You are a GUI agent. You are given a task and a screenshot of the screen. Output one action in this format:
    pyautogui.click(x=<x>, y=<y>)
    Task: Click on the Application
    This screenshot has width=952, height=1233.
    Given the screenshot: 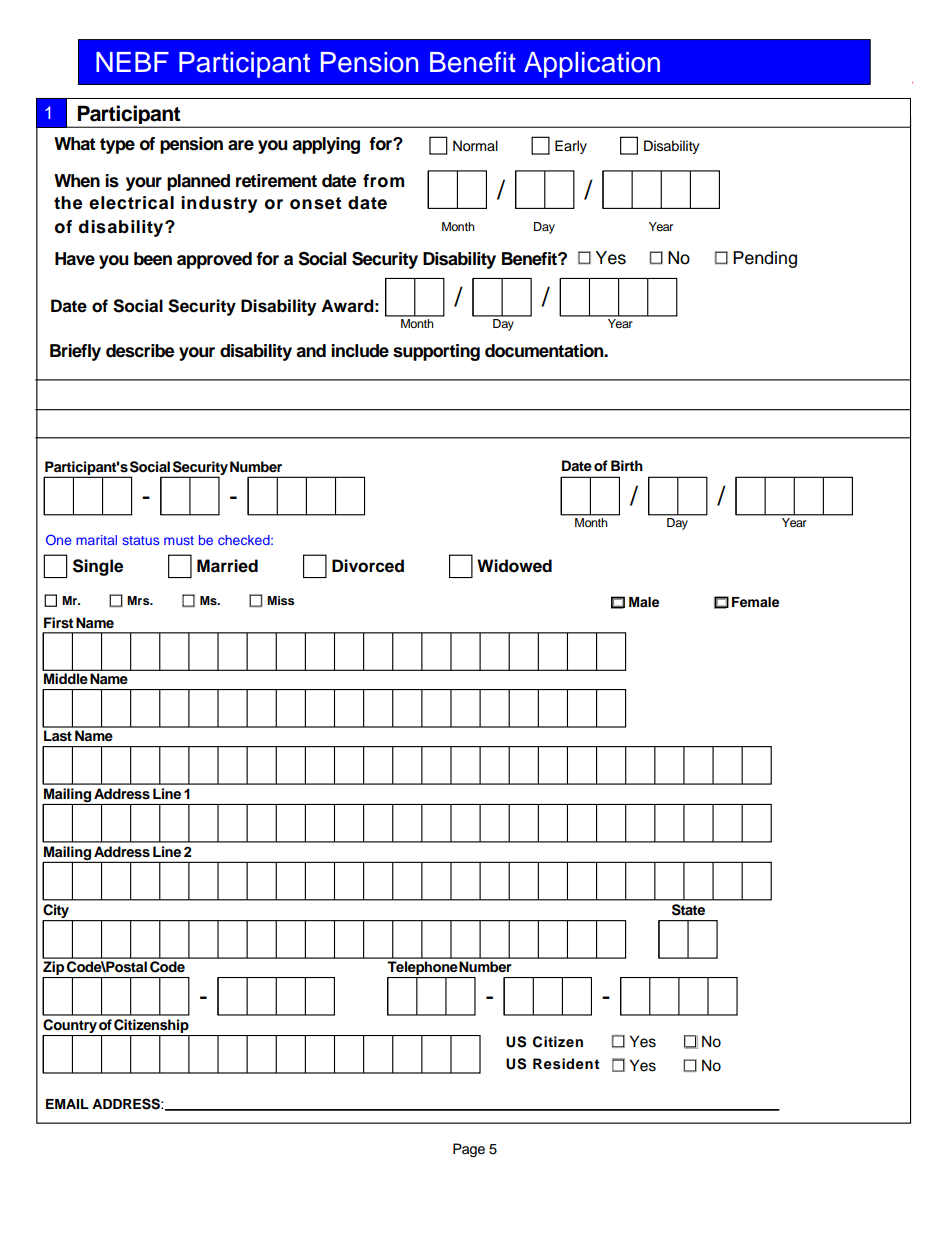 What is the action you would take?
    pyautogui.click(x=592, y=65)
